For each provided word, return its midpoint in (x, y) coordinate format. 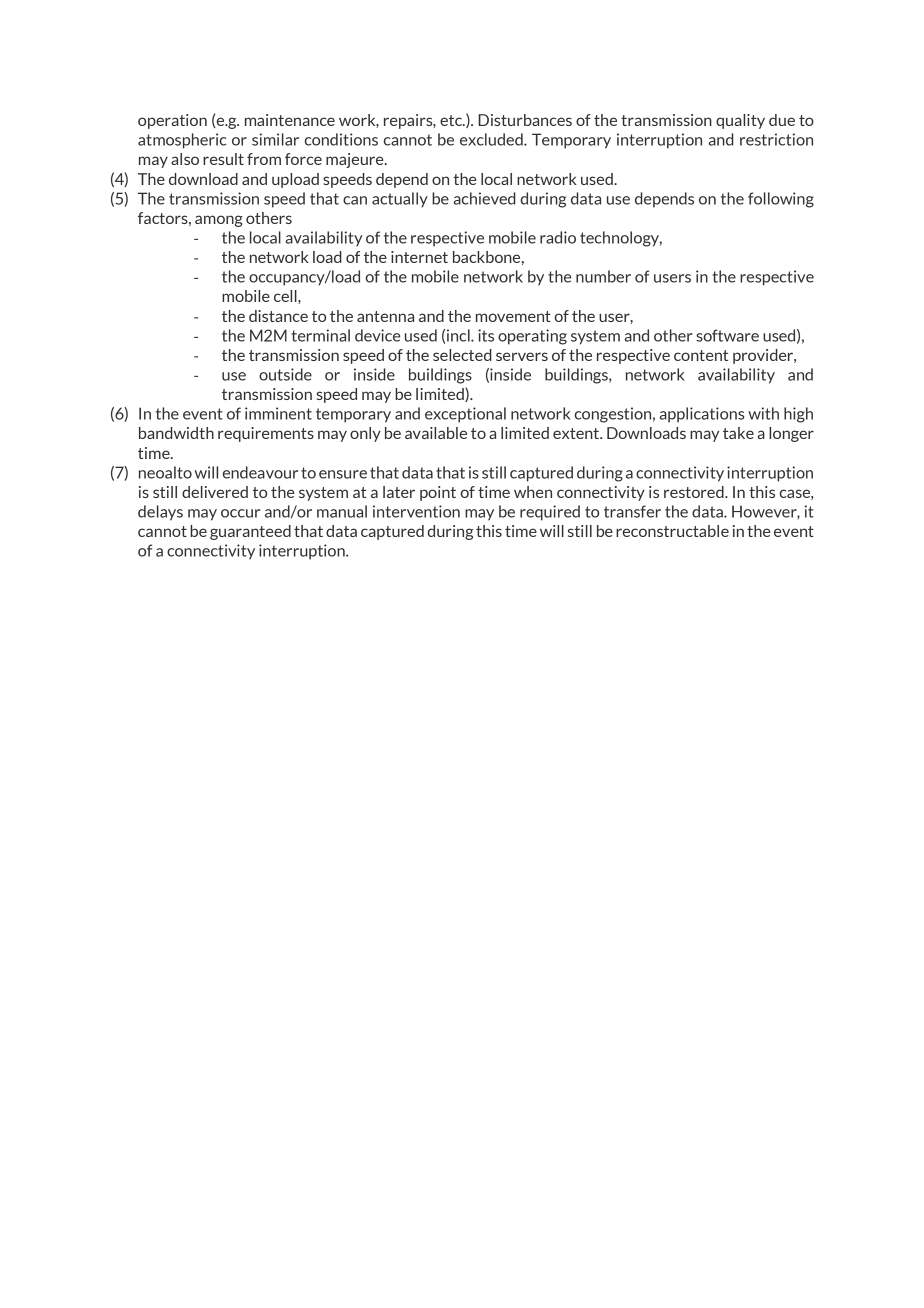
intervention (416, 511)
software (727, 335)
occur (240, 513)
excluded (492, 139)
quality (740, 121)
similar (275, 139)
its (486, 335)
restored (695, 492)
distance (278, 316)
